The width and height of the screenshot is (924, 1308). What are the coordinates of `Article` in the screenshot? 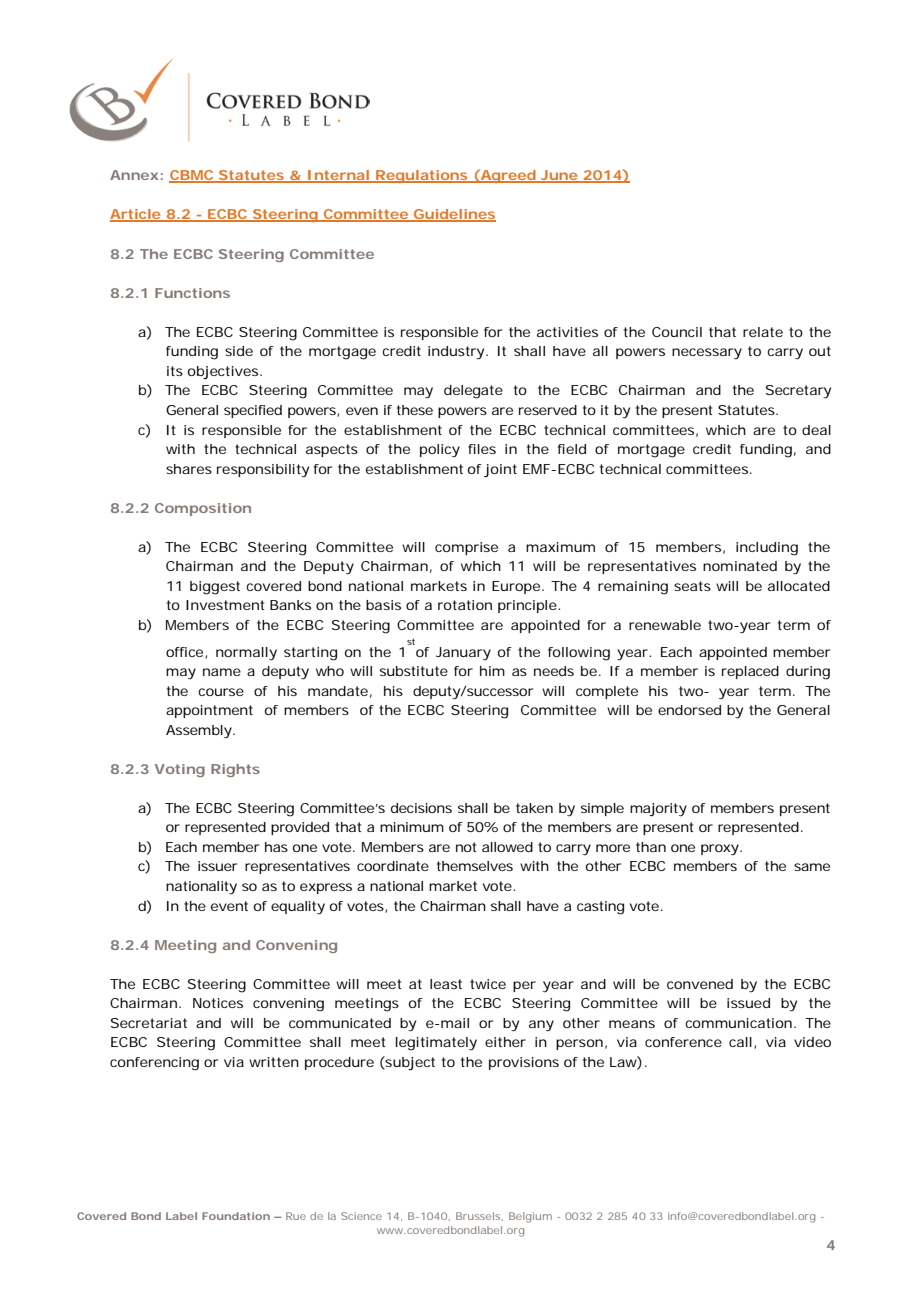 It's located at (136, 215).
